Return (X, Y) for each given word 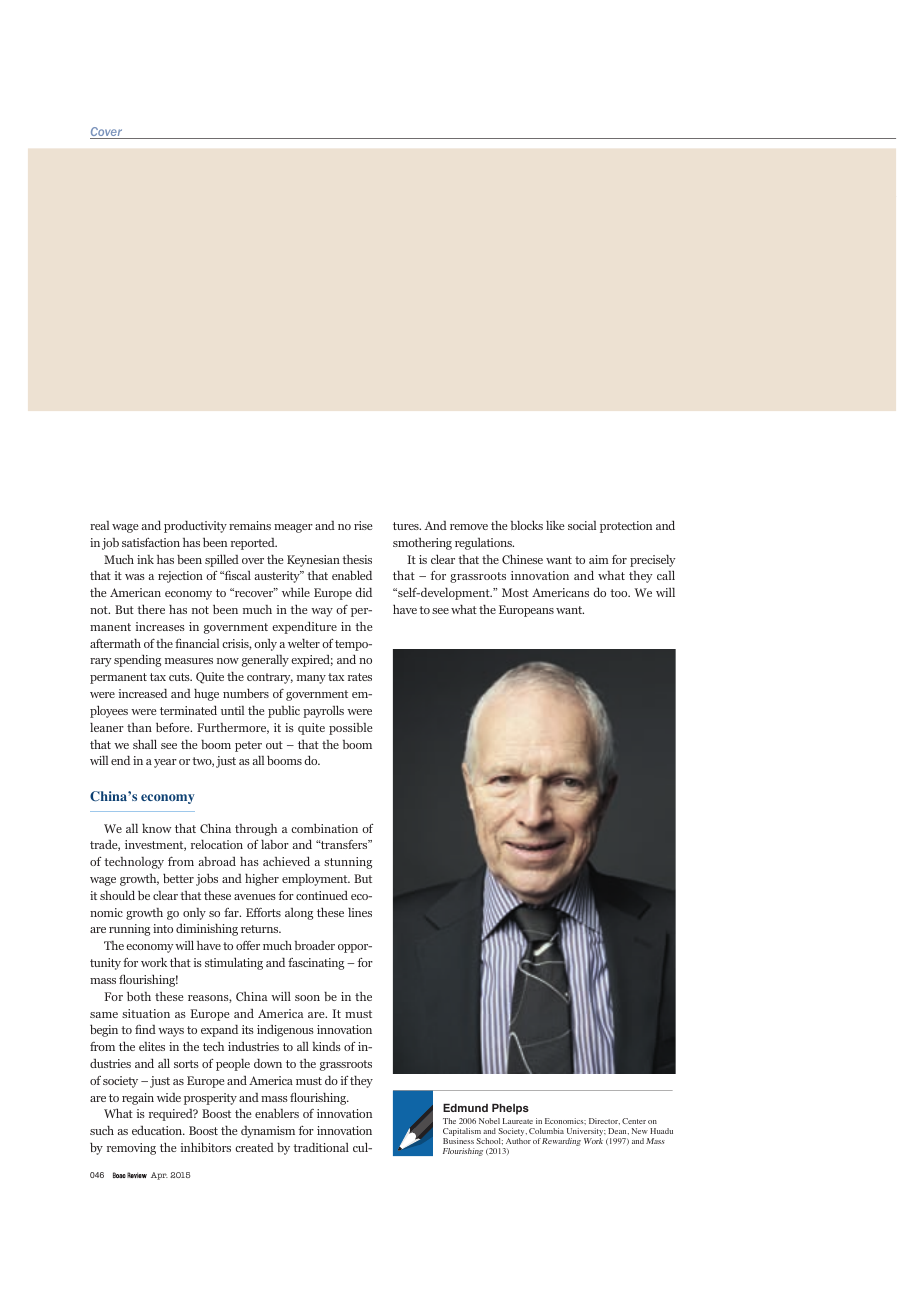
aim (599, 559)
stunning (348, 863)
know (157, 828)
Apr (159, 1176)
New (640, 1131)
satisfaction (151, 542)
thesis (357, 559)
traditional (321, 1147)
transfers (344, 844)
